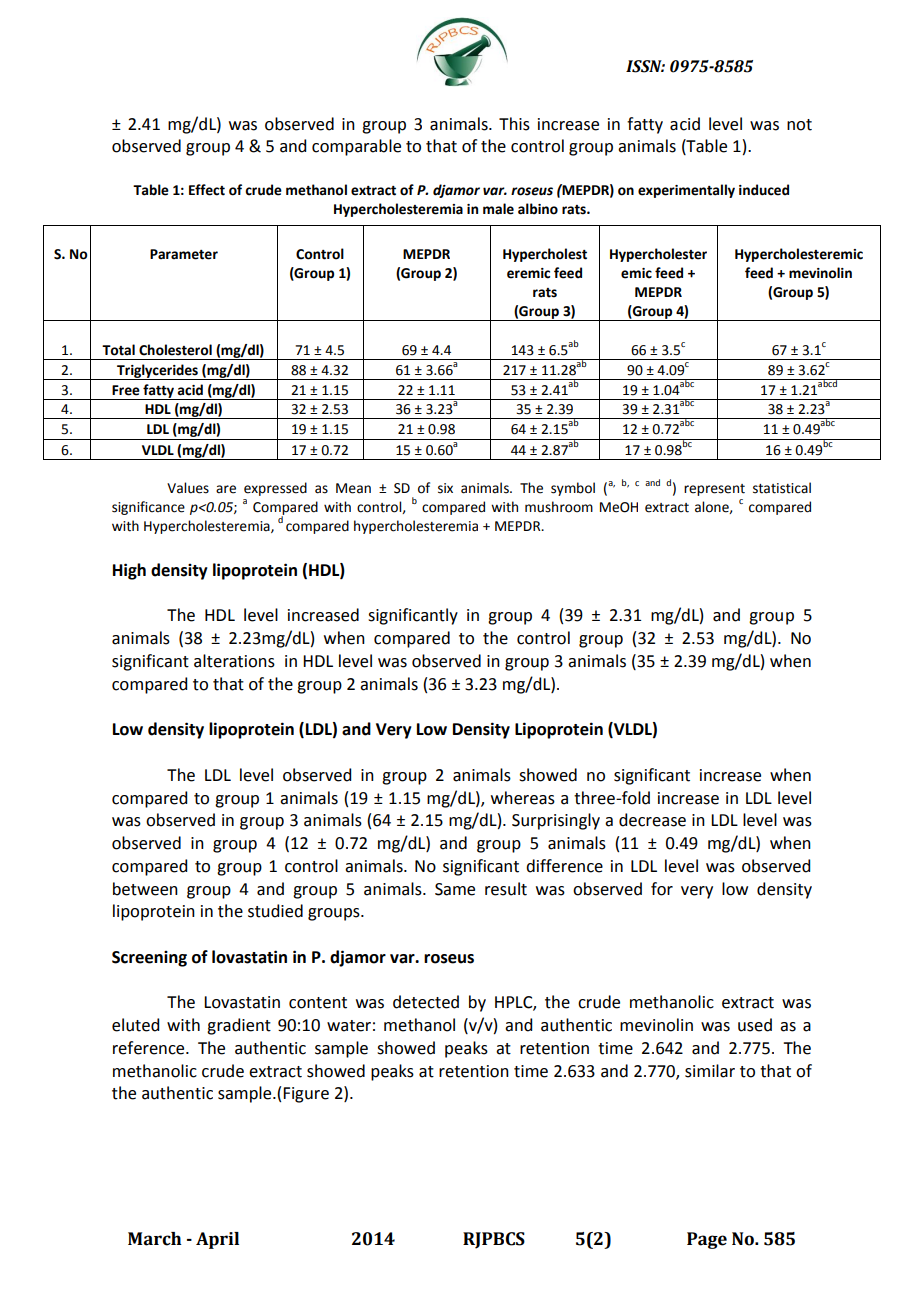 The height and width of the screenshot is (1308, 924). What do you see at coordinates (710, 1071) in the screenshot?
I see `similar` at bounding box center [710, 1071].
